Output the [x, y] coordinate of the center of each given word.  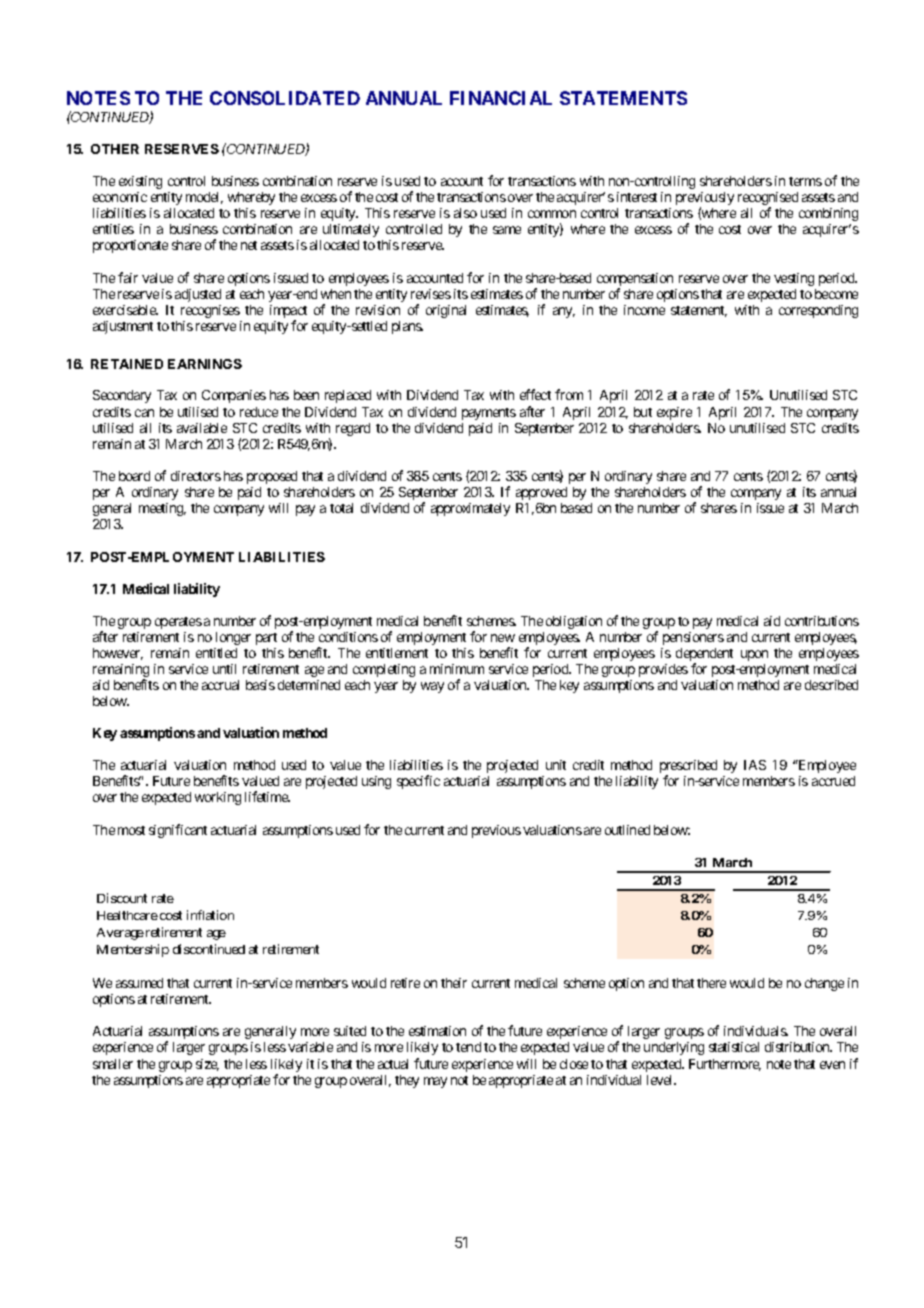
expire [674, 413]
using [376, 782]
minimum [457, 669]
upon [754, 655]
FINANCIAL [501, 98]
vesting [794, 279]
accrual [220, 685]
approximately [470, 509]
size [207, 1065]
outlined [627, 830]
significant [178, 831]
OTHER [115, 149]
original [446, 311]
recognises [210, 311]
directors [196, 476]
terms [805, 181]
